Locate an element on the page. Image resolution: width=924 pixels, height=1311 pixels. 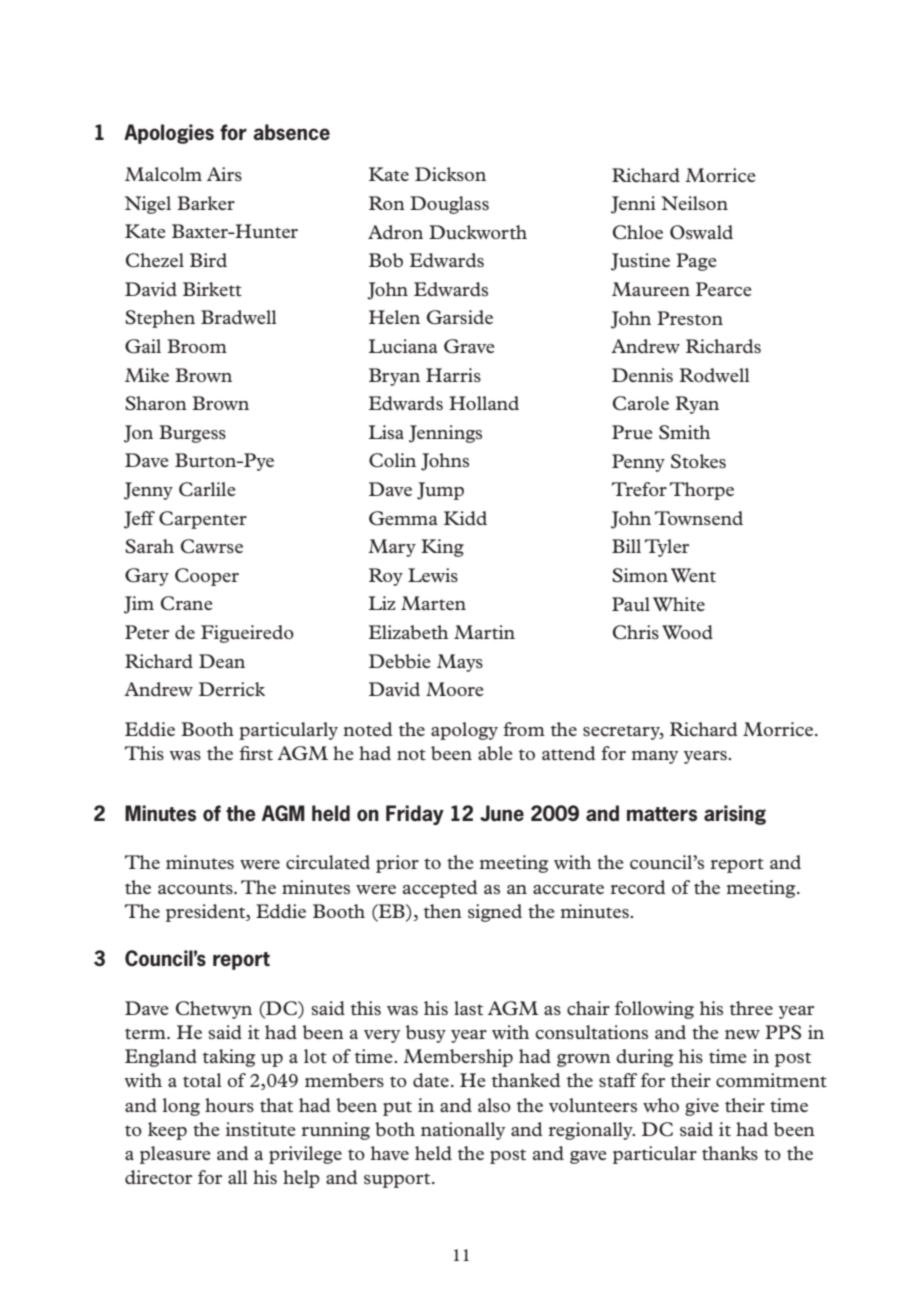
Lewis is located at coordinates (433, 575).
